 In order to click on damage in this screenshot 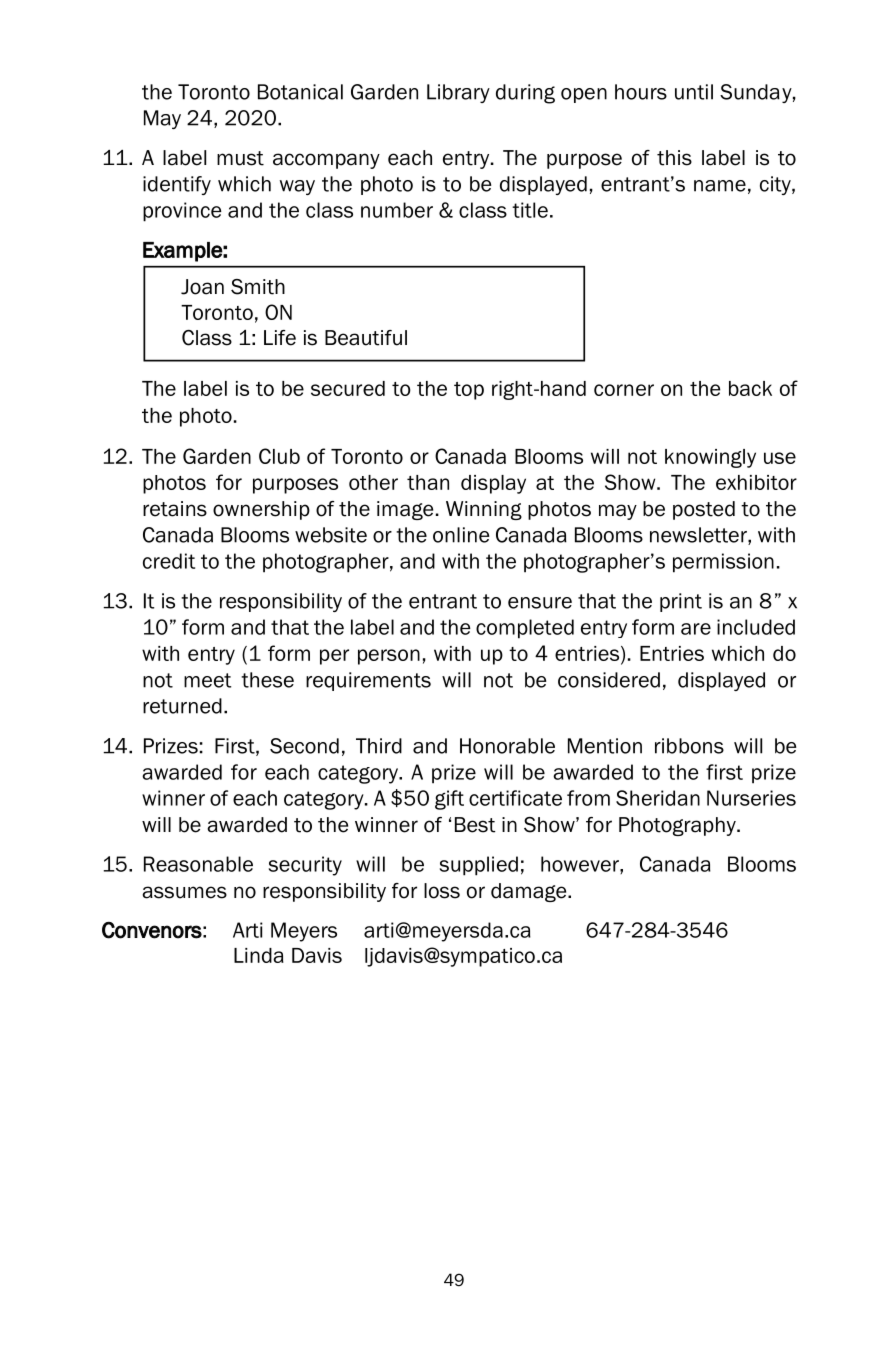, I will do `click(530, 892)`.
